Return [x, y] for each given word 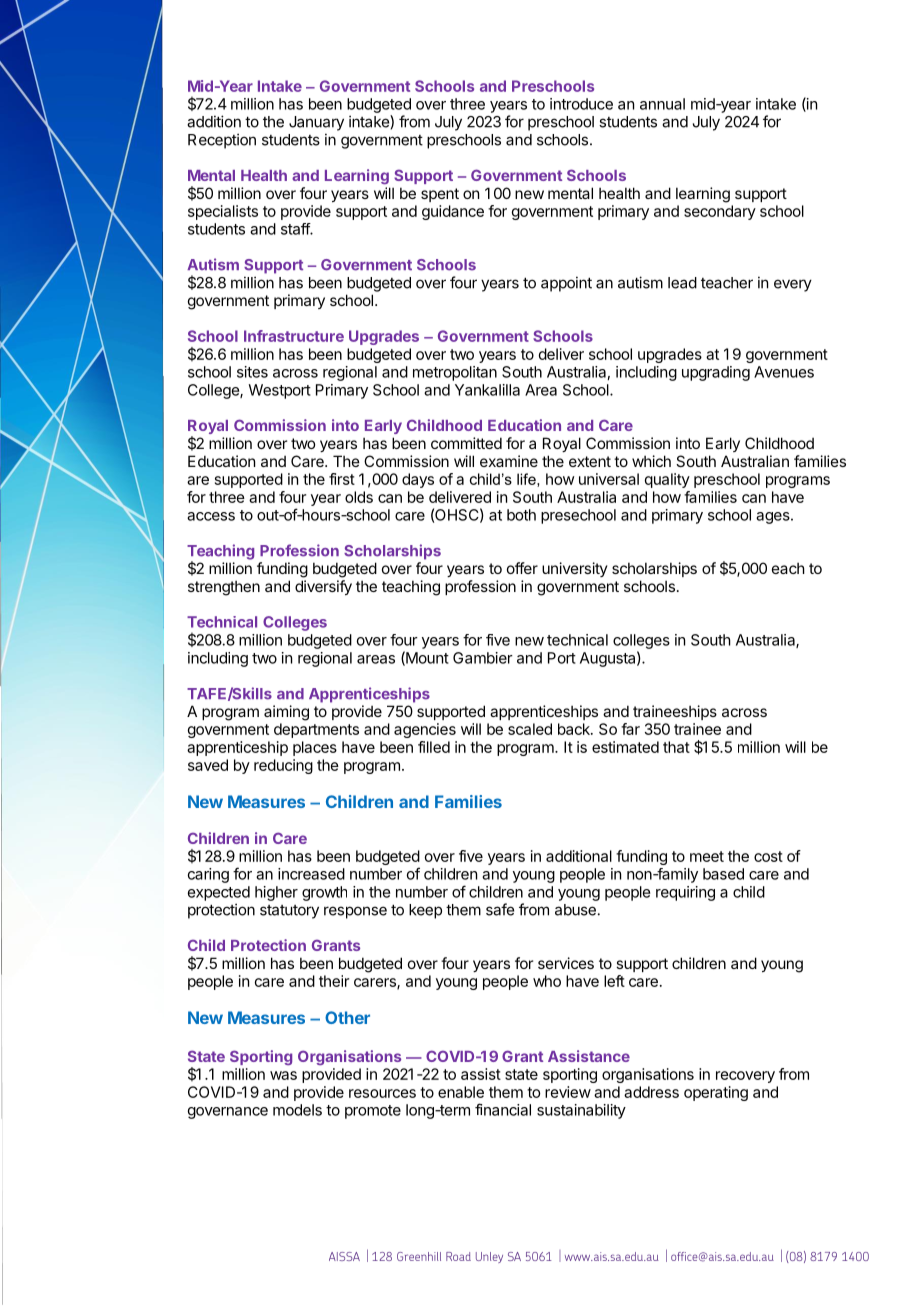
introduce [581, 104]
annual [662, 104]
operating [716, 1093]
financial [503, 1109]
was [283, 1075]
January [316, 123]
